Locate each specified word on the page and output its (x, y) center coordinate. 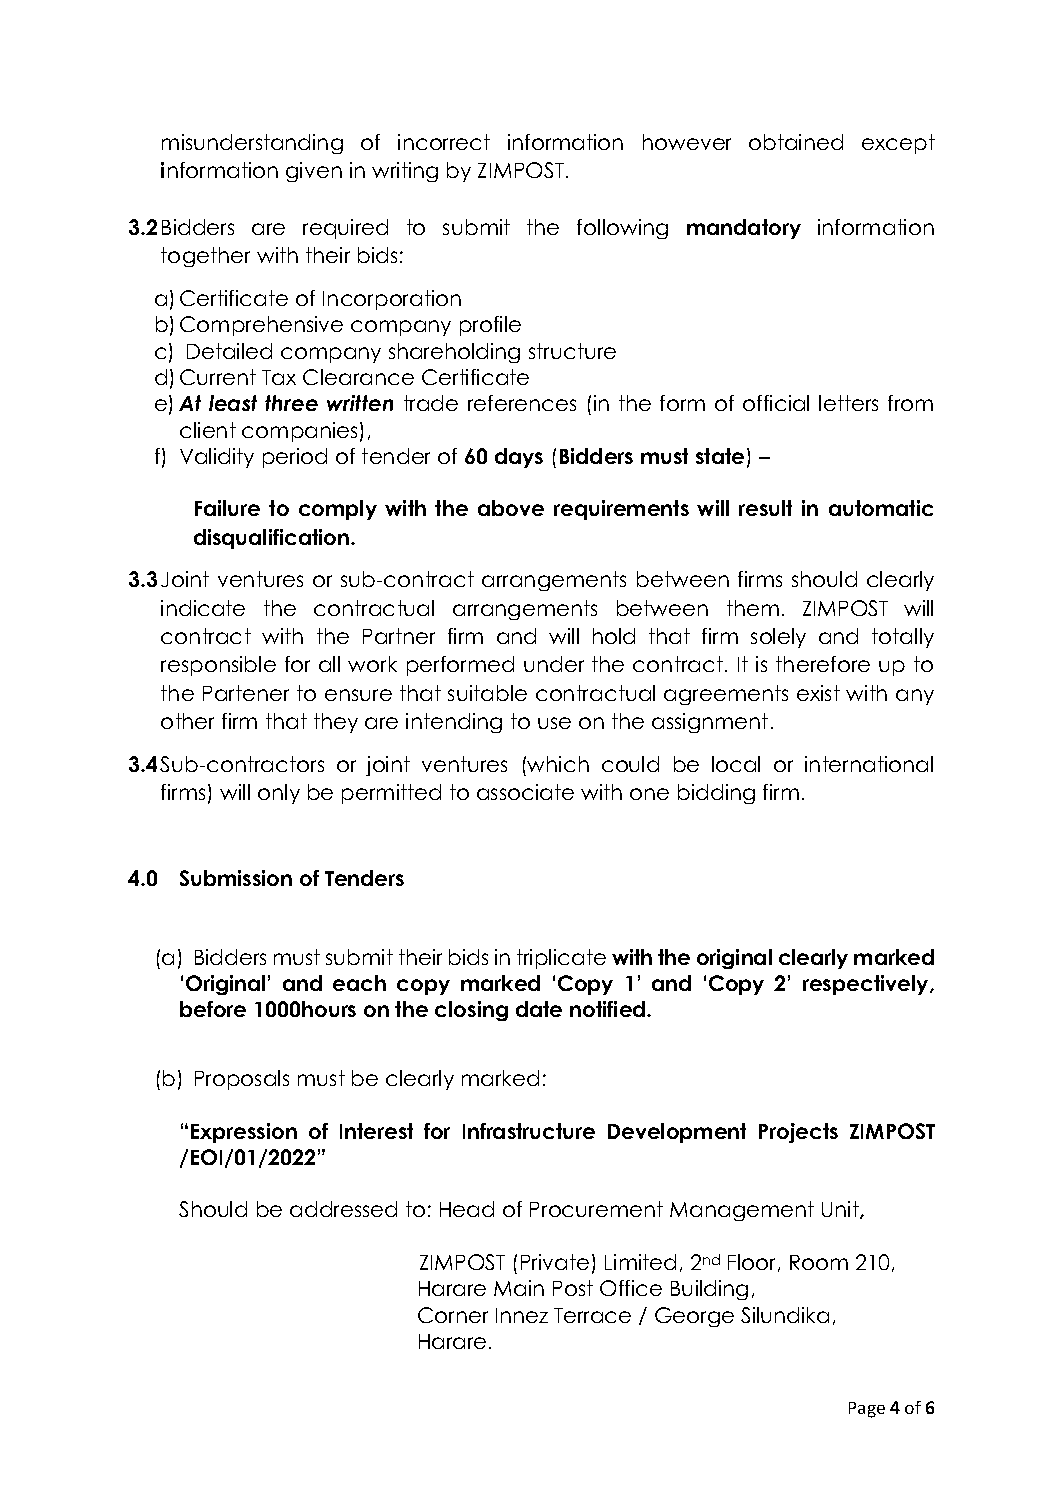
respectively (867, 985)
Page (867, 1410)
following (622, 229)
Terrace (592, 1315)
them (753, 608)
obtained (796, 142)
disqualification (273, 539)
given (314, 172)
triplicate (561, 959)
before (213, 1009)
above (511, 508)
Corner (453, 1315)
